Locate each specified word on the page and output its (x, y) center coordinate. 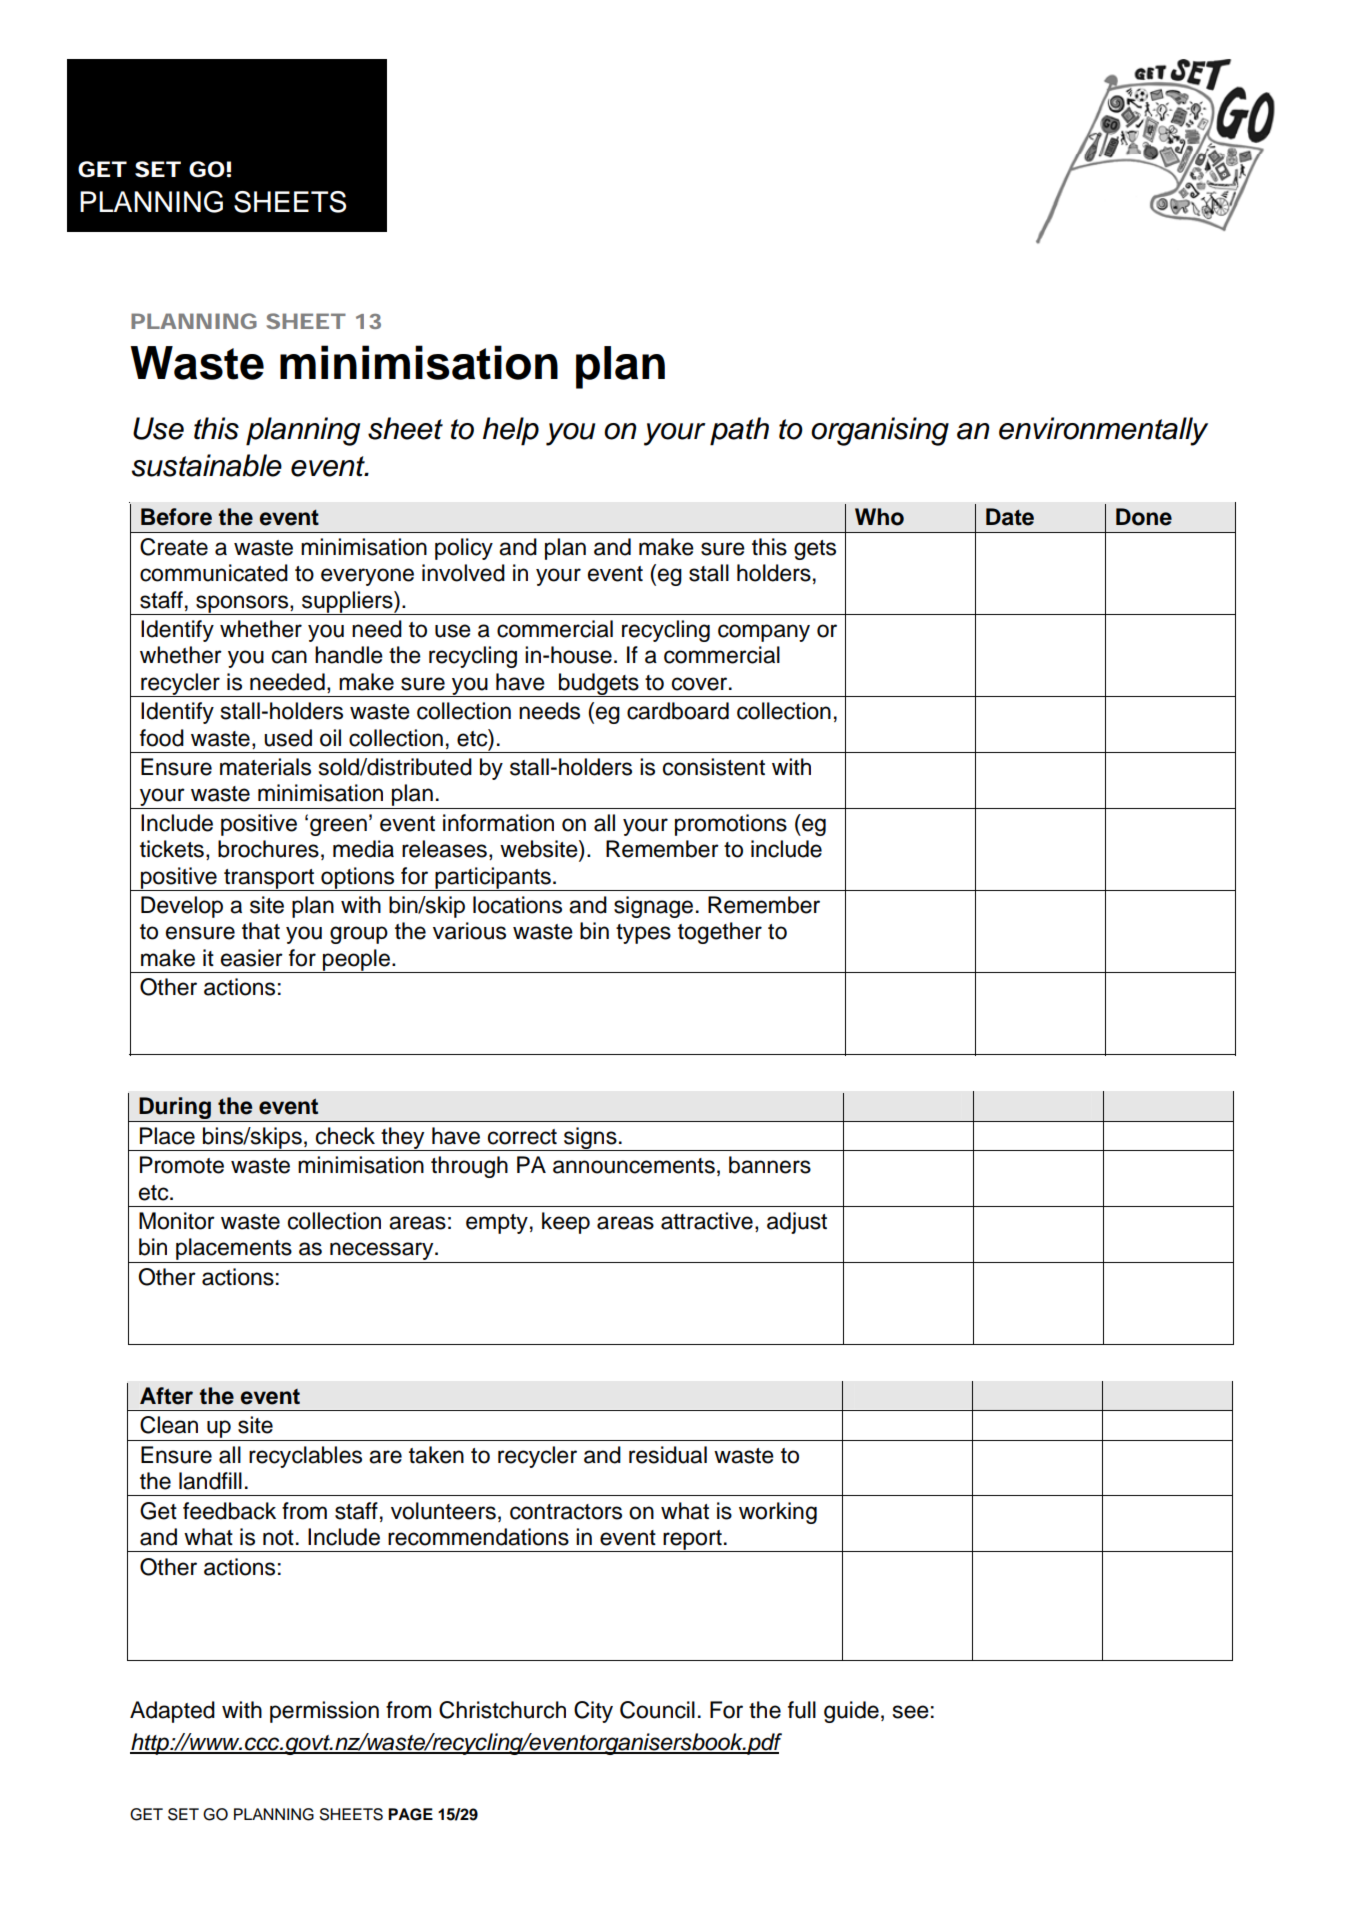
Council (657, 1710)
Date (1010, 517)
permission (324, 1712)
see (911, 1712)
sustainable (207, 465)
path (739, 431)
